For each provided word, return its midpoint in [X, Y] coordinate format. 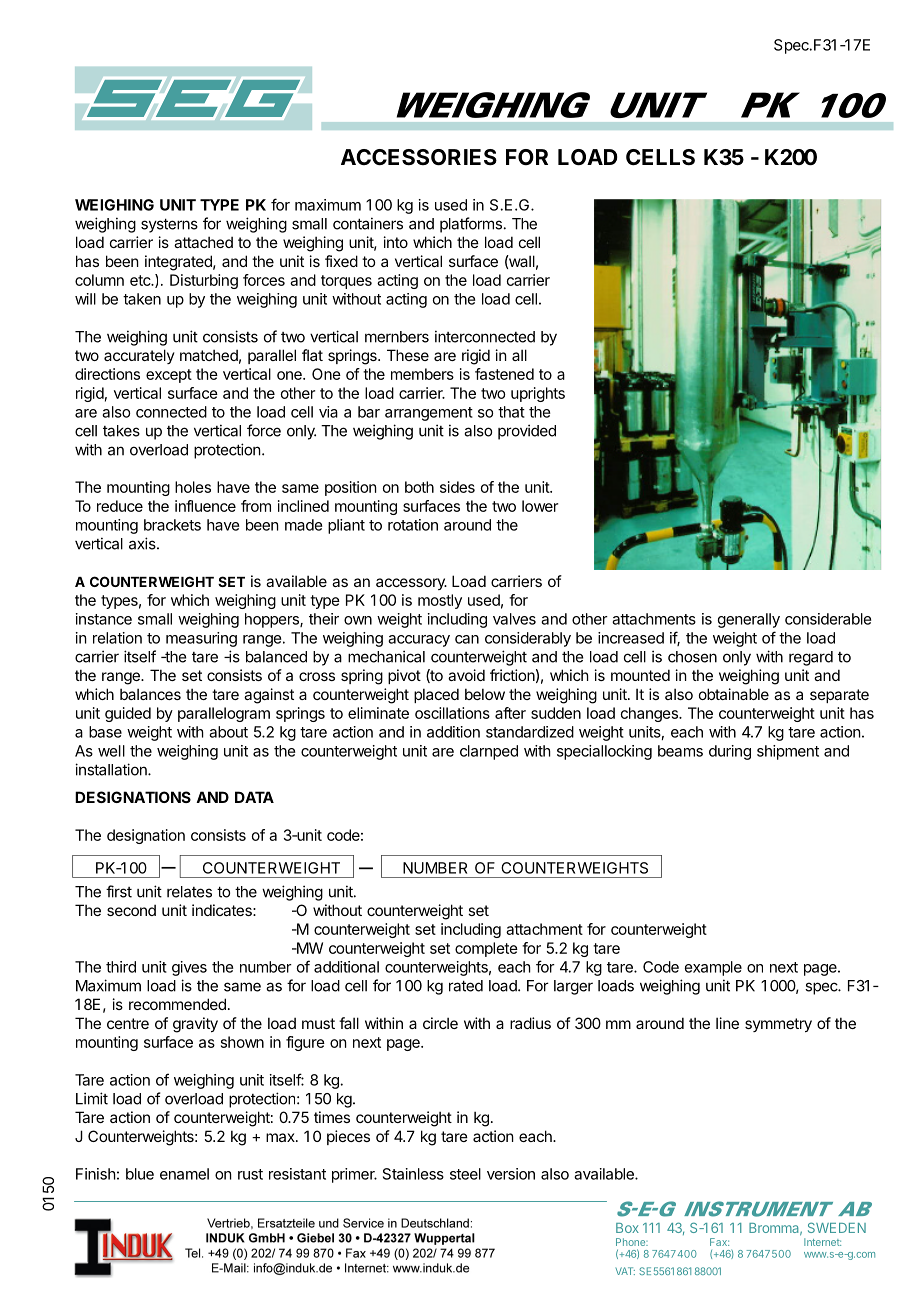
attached [203, 242]
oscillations [452, 713]
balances [150, 694]
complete [486, 949]
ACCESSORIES [419, 157]
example [713, 968]
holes [193, 487]
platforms [471, 225]
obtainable [734, 694]
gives [189, 968]
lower [540, 506]
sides [457, 487]
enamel [184, 1174]
